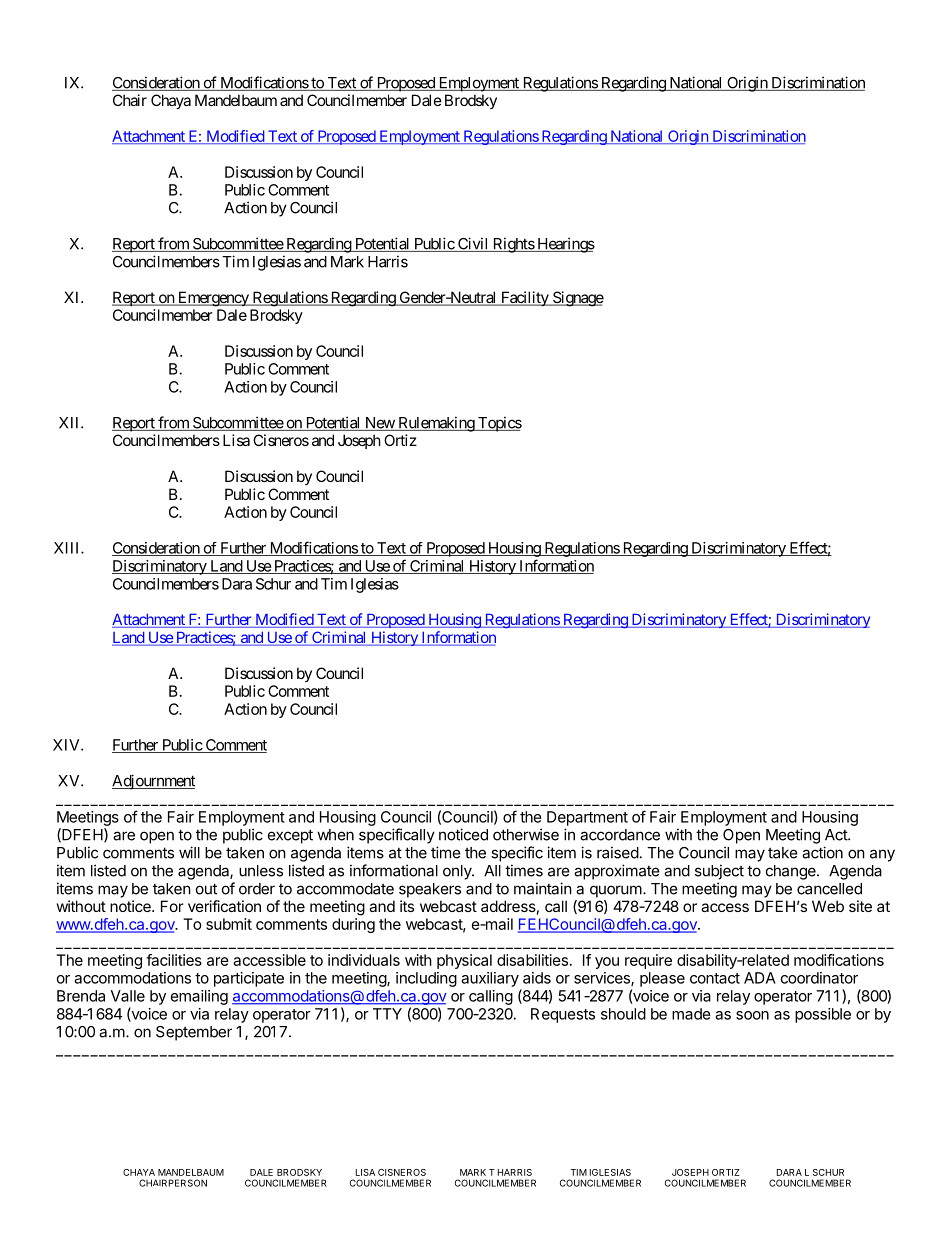  Describe the element at coordinates (620, 835) in the image. I see `accordance` at that location.
